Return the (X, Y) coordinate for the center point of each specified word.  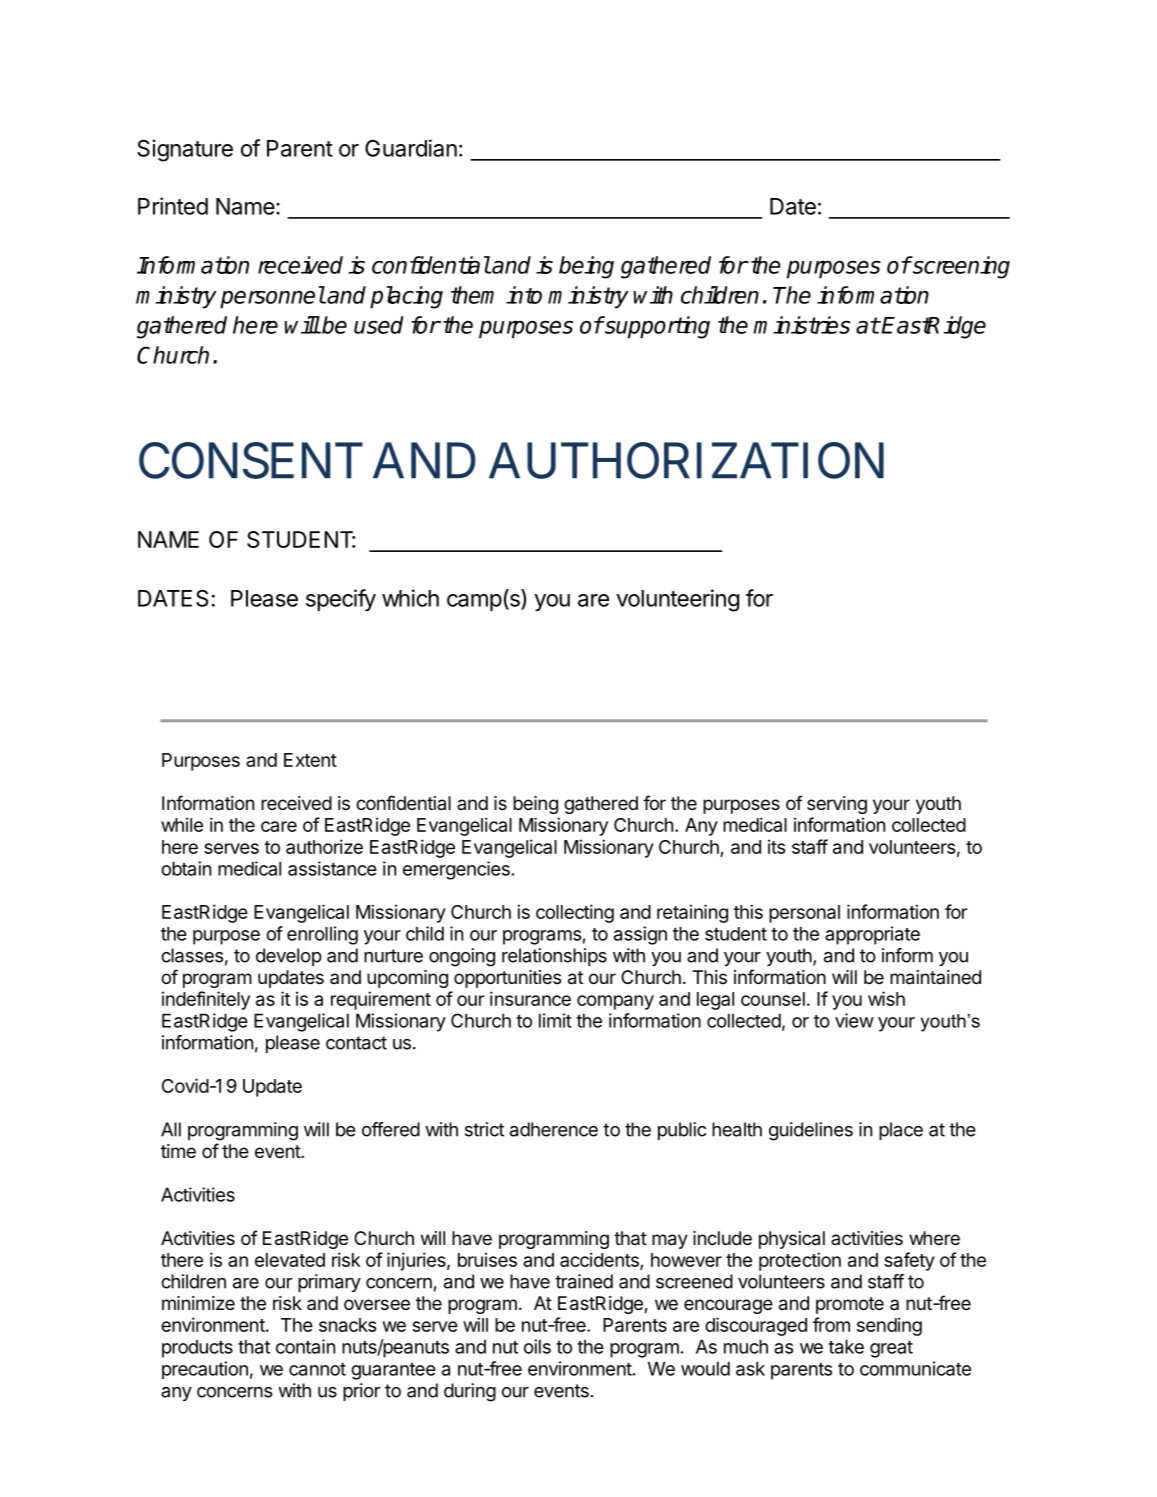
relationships (554, 957)
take (846, 1346)
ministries (801, 325)
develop (289, 957)
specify (341, 600)
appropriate (872, 935)
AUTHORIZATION (686, 460)
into (524, 295)
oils (537, 1346)
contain (305, 1346)
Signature (185, 150)
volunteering (677, 600)
